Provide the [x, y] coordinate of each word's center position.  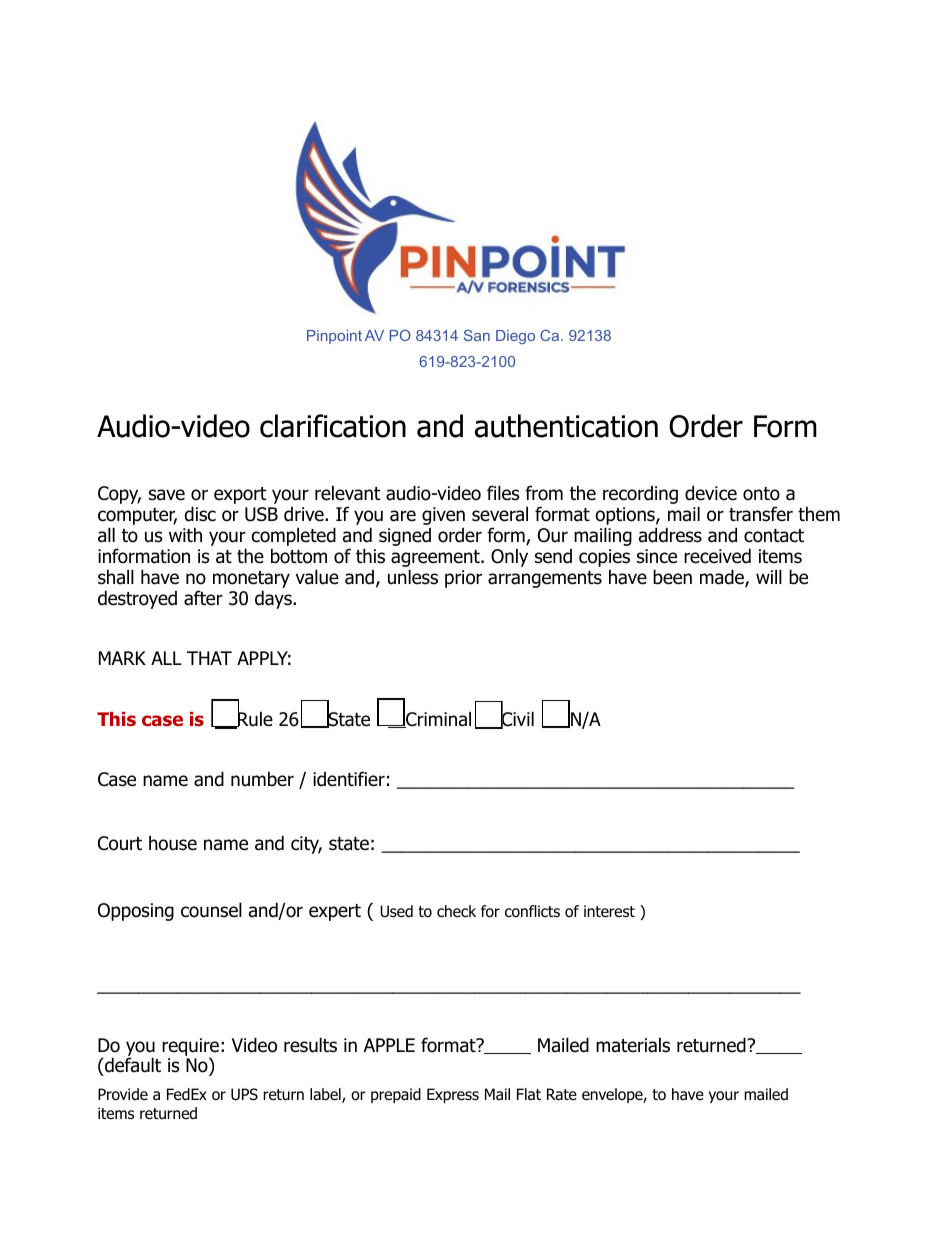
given [443, 516]
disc [200, 514]
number [262, 779]
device [711, 493]
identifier [349, 779]
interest [609, 911]
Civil [517, 719]
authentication [566, 426]
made [723, 578]
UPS [244, 1094]
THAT [209, 658]
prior [463, 579]
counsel [211, 910]
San [477, 335]
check [456, 911]
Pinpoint [334, 337]
